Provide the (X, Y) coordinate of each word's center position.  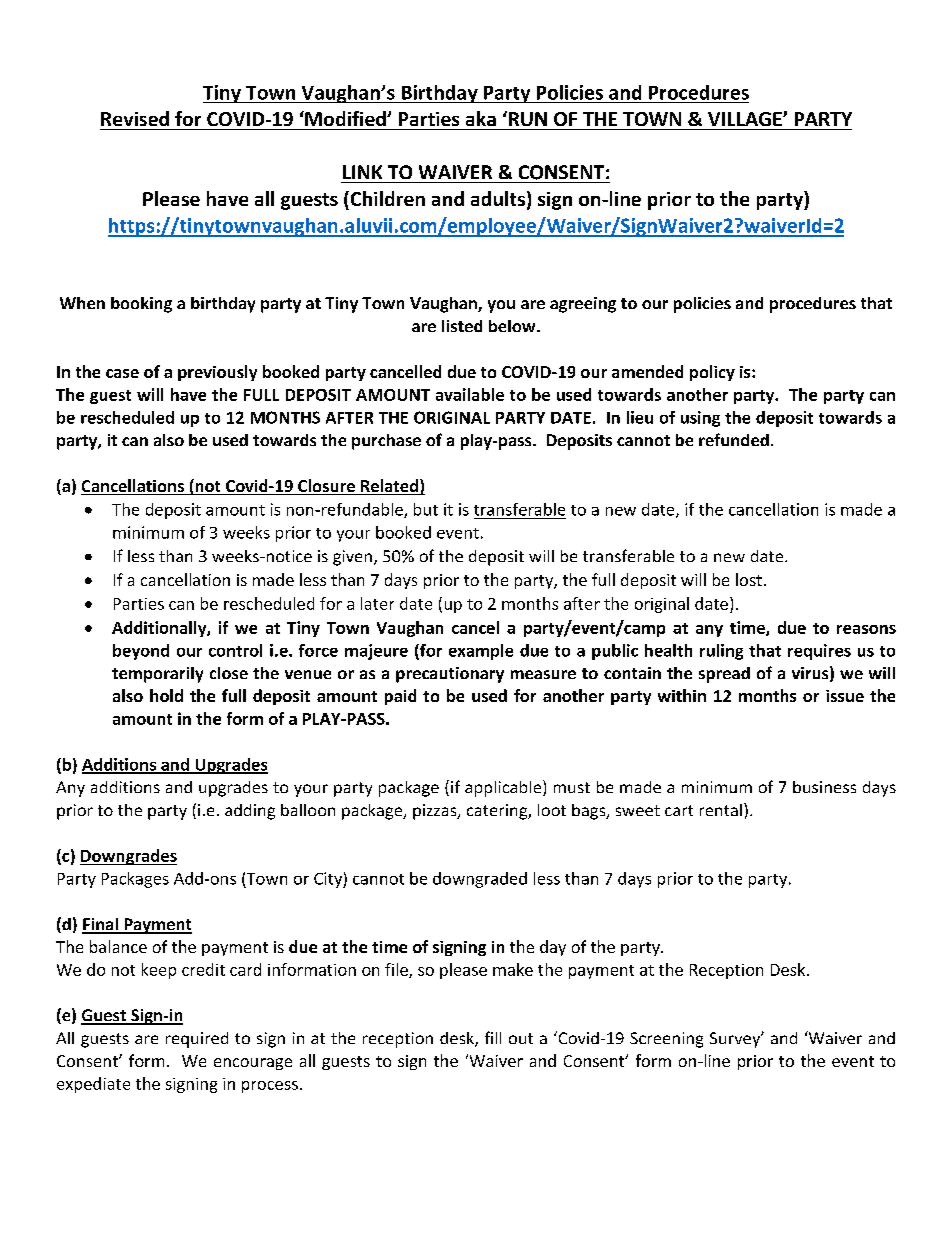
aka (481, 118)
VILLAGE (746, 119)
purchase (386, 442)
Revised (135, 118)
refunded (734, 439)
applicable (504, 788)
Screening (666, 1040)
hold (166, 695)
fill (493, 1037)
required (197, 1040)
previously (217, 373)
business (824, 787)
